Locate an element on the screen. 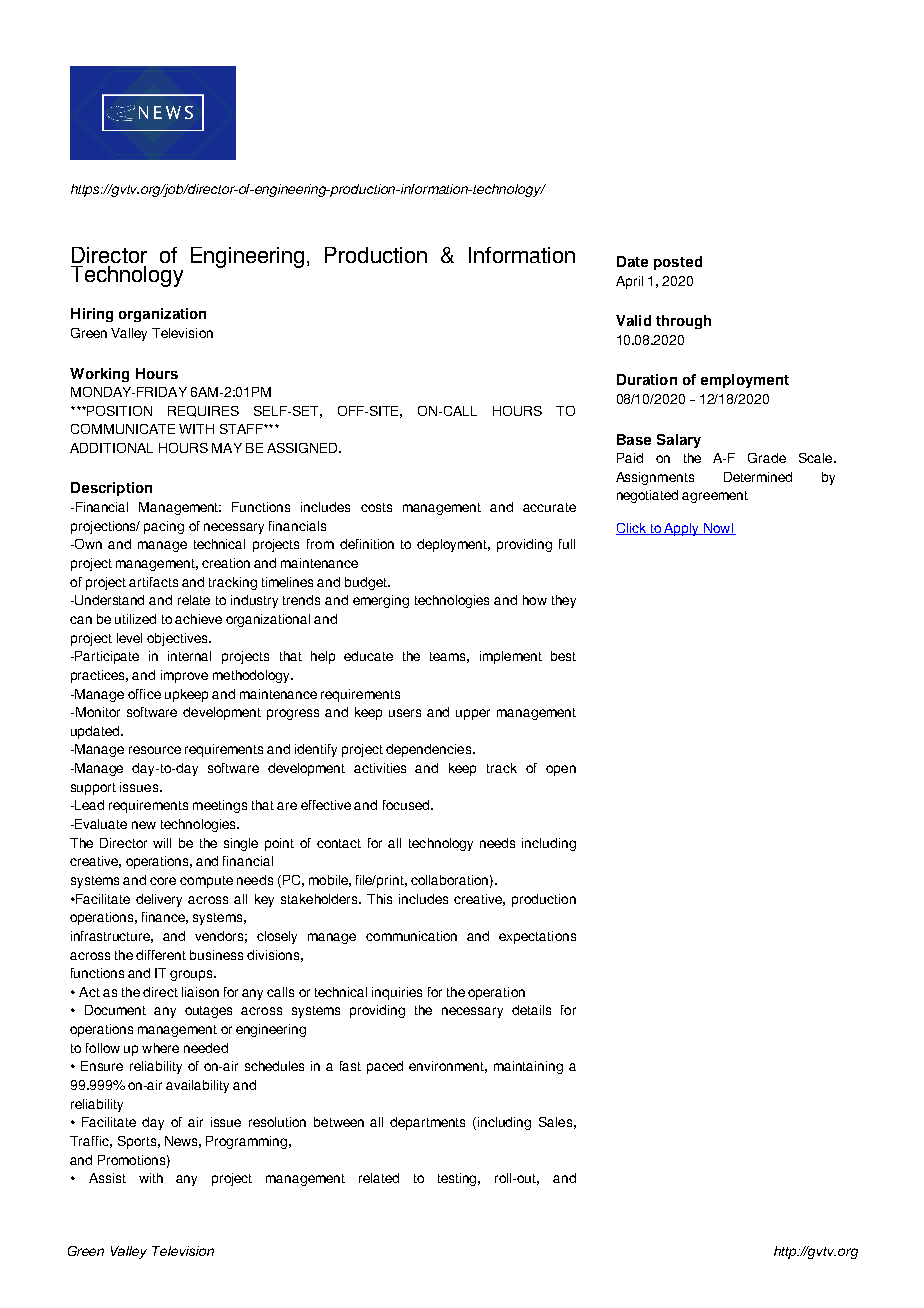  Hiring is located at coordinates (92, 315).
